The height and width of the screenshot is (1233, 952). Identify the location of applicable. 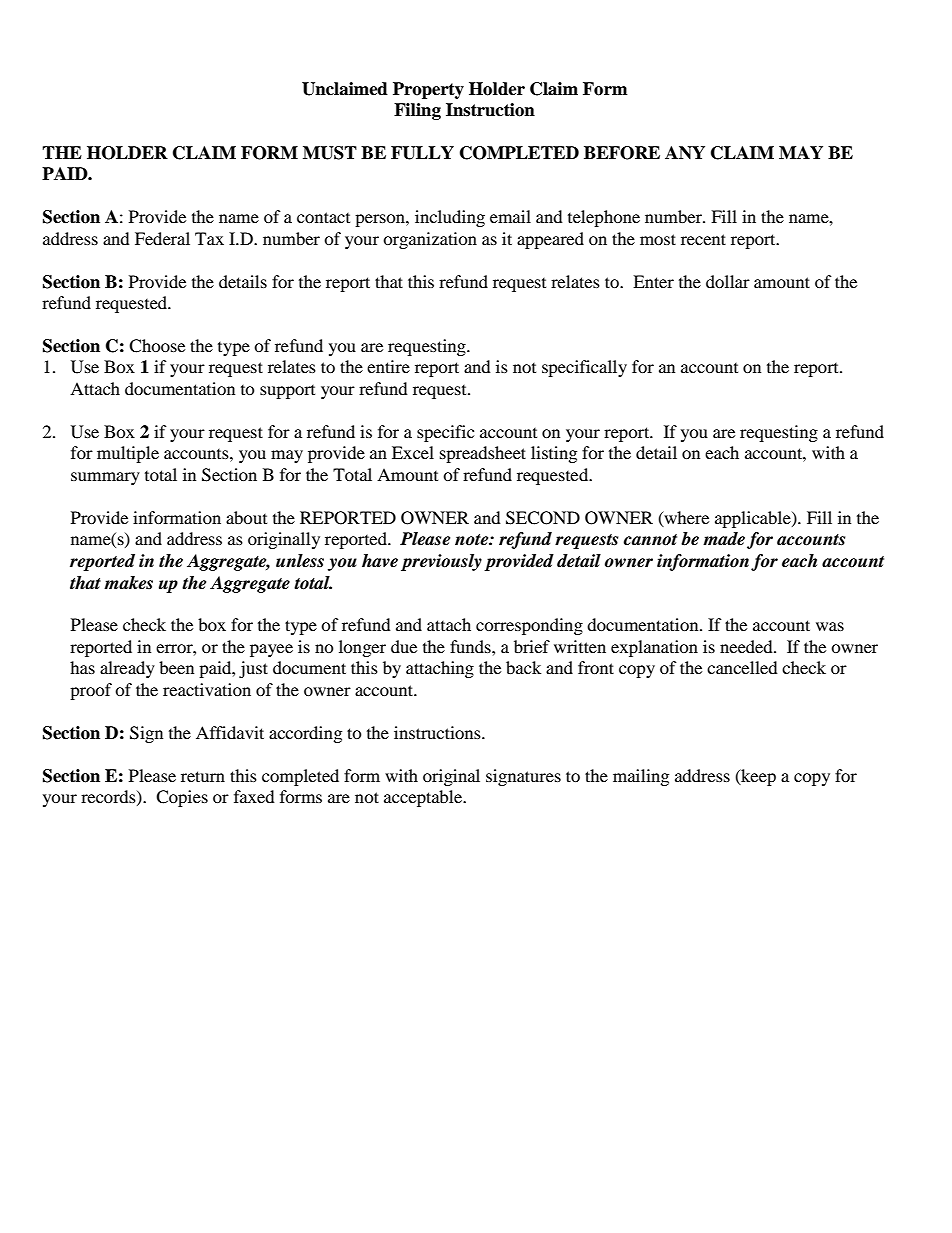
(754, 519).
